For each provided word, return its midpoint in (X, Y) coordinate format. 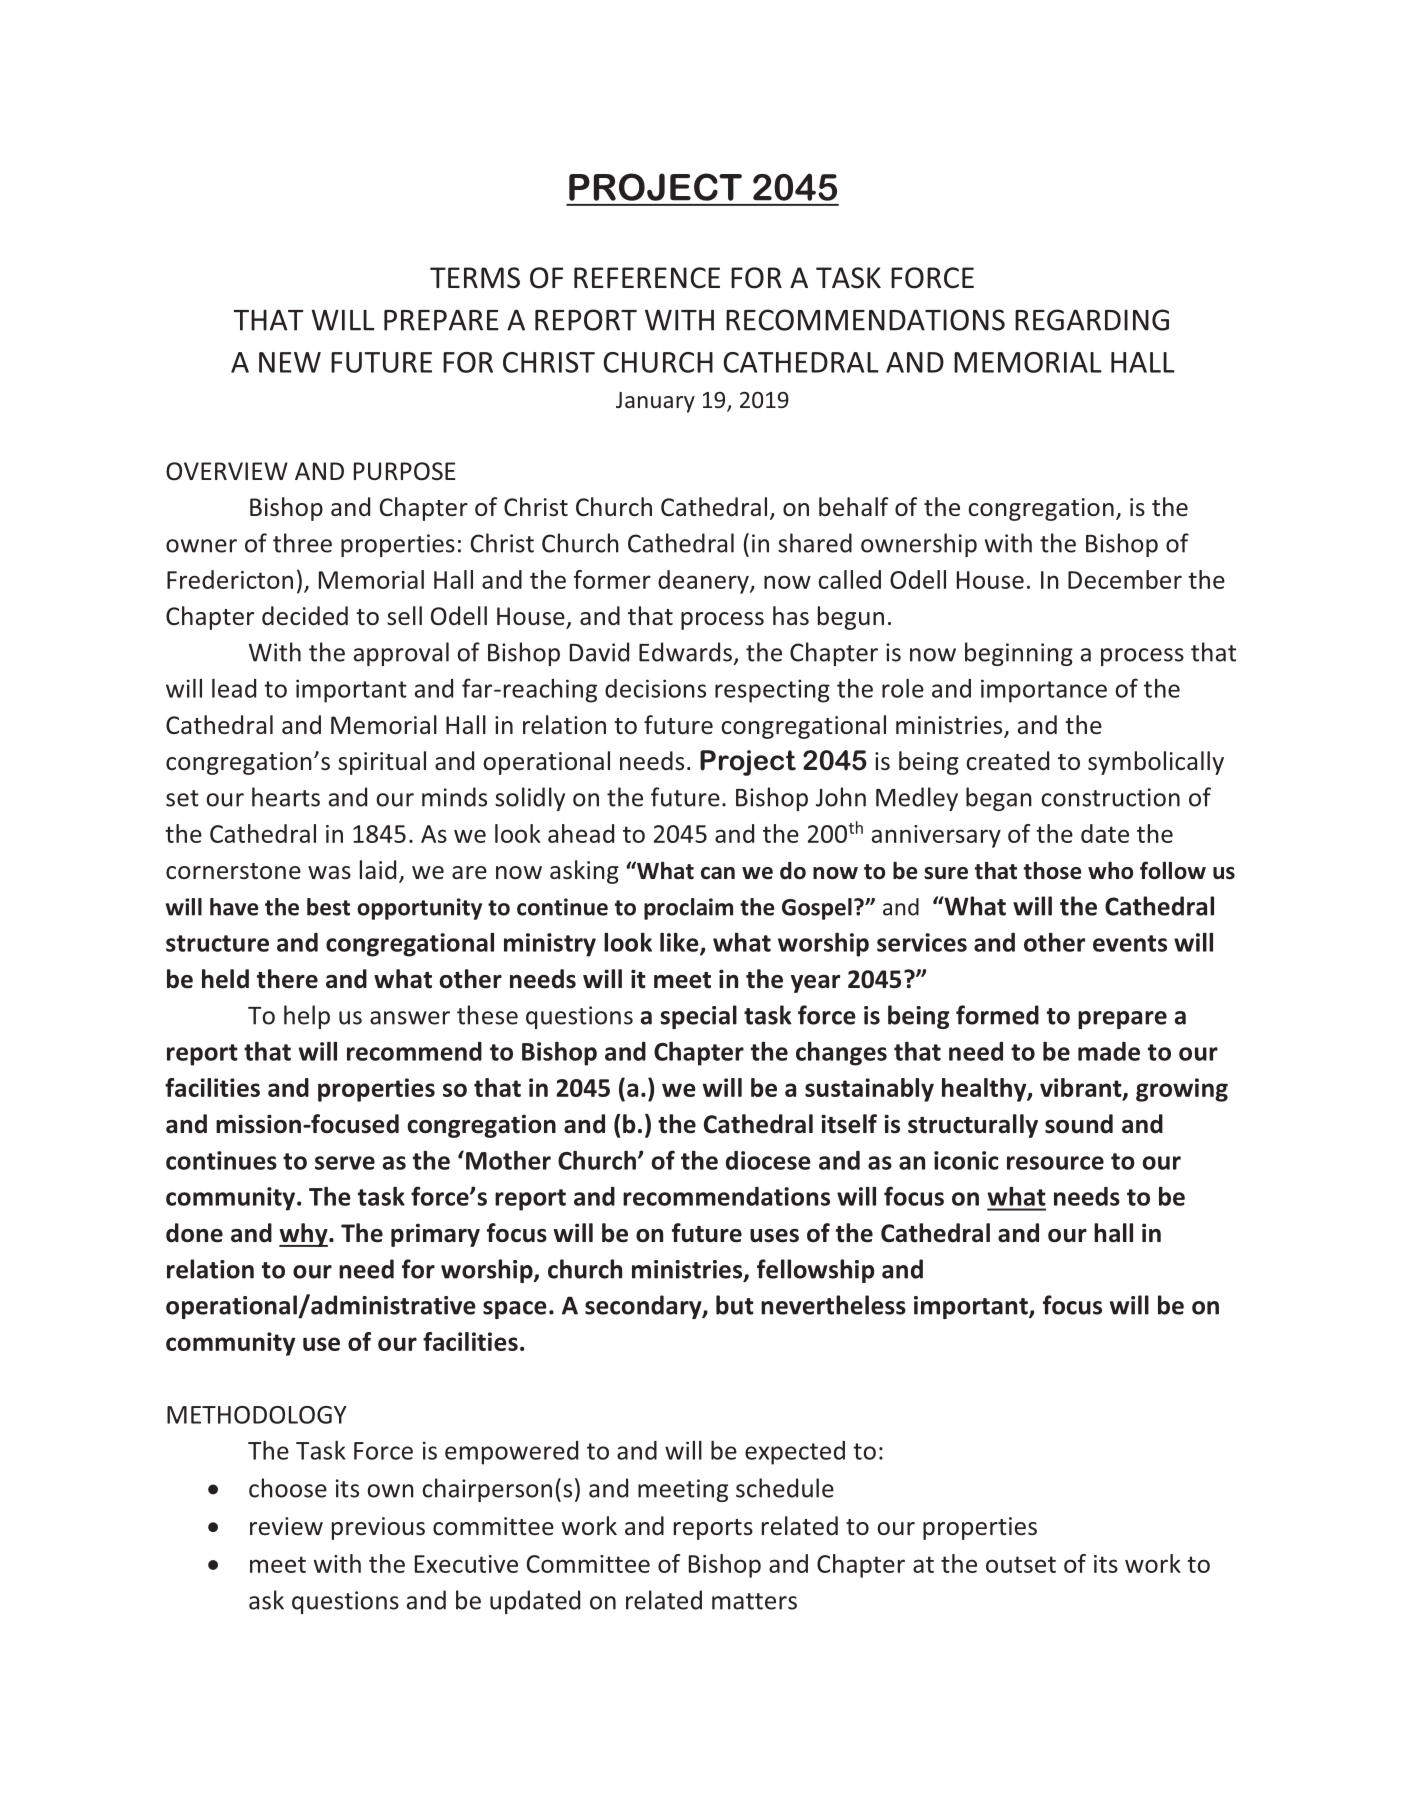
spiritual (382, 763)
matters (754, 1601)
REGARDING (1092, 320)
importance (1044, 691)
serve (345, 1163)
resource (1055, 1163)
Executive (466, 1564)
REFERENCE (647, 278)
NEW (290, 362)
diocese (768, 1160)
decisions (655, 688)
